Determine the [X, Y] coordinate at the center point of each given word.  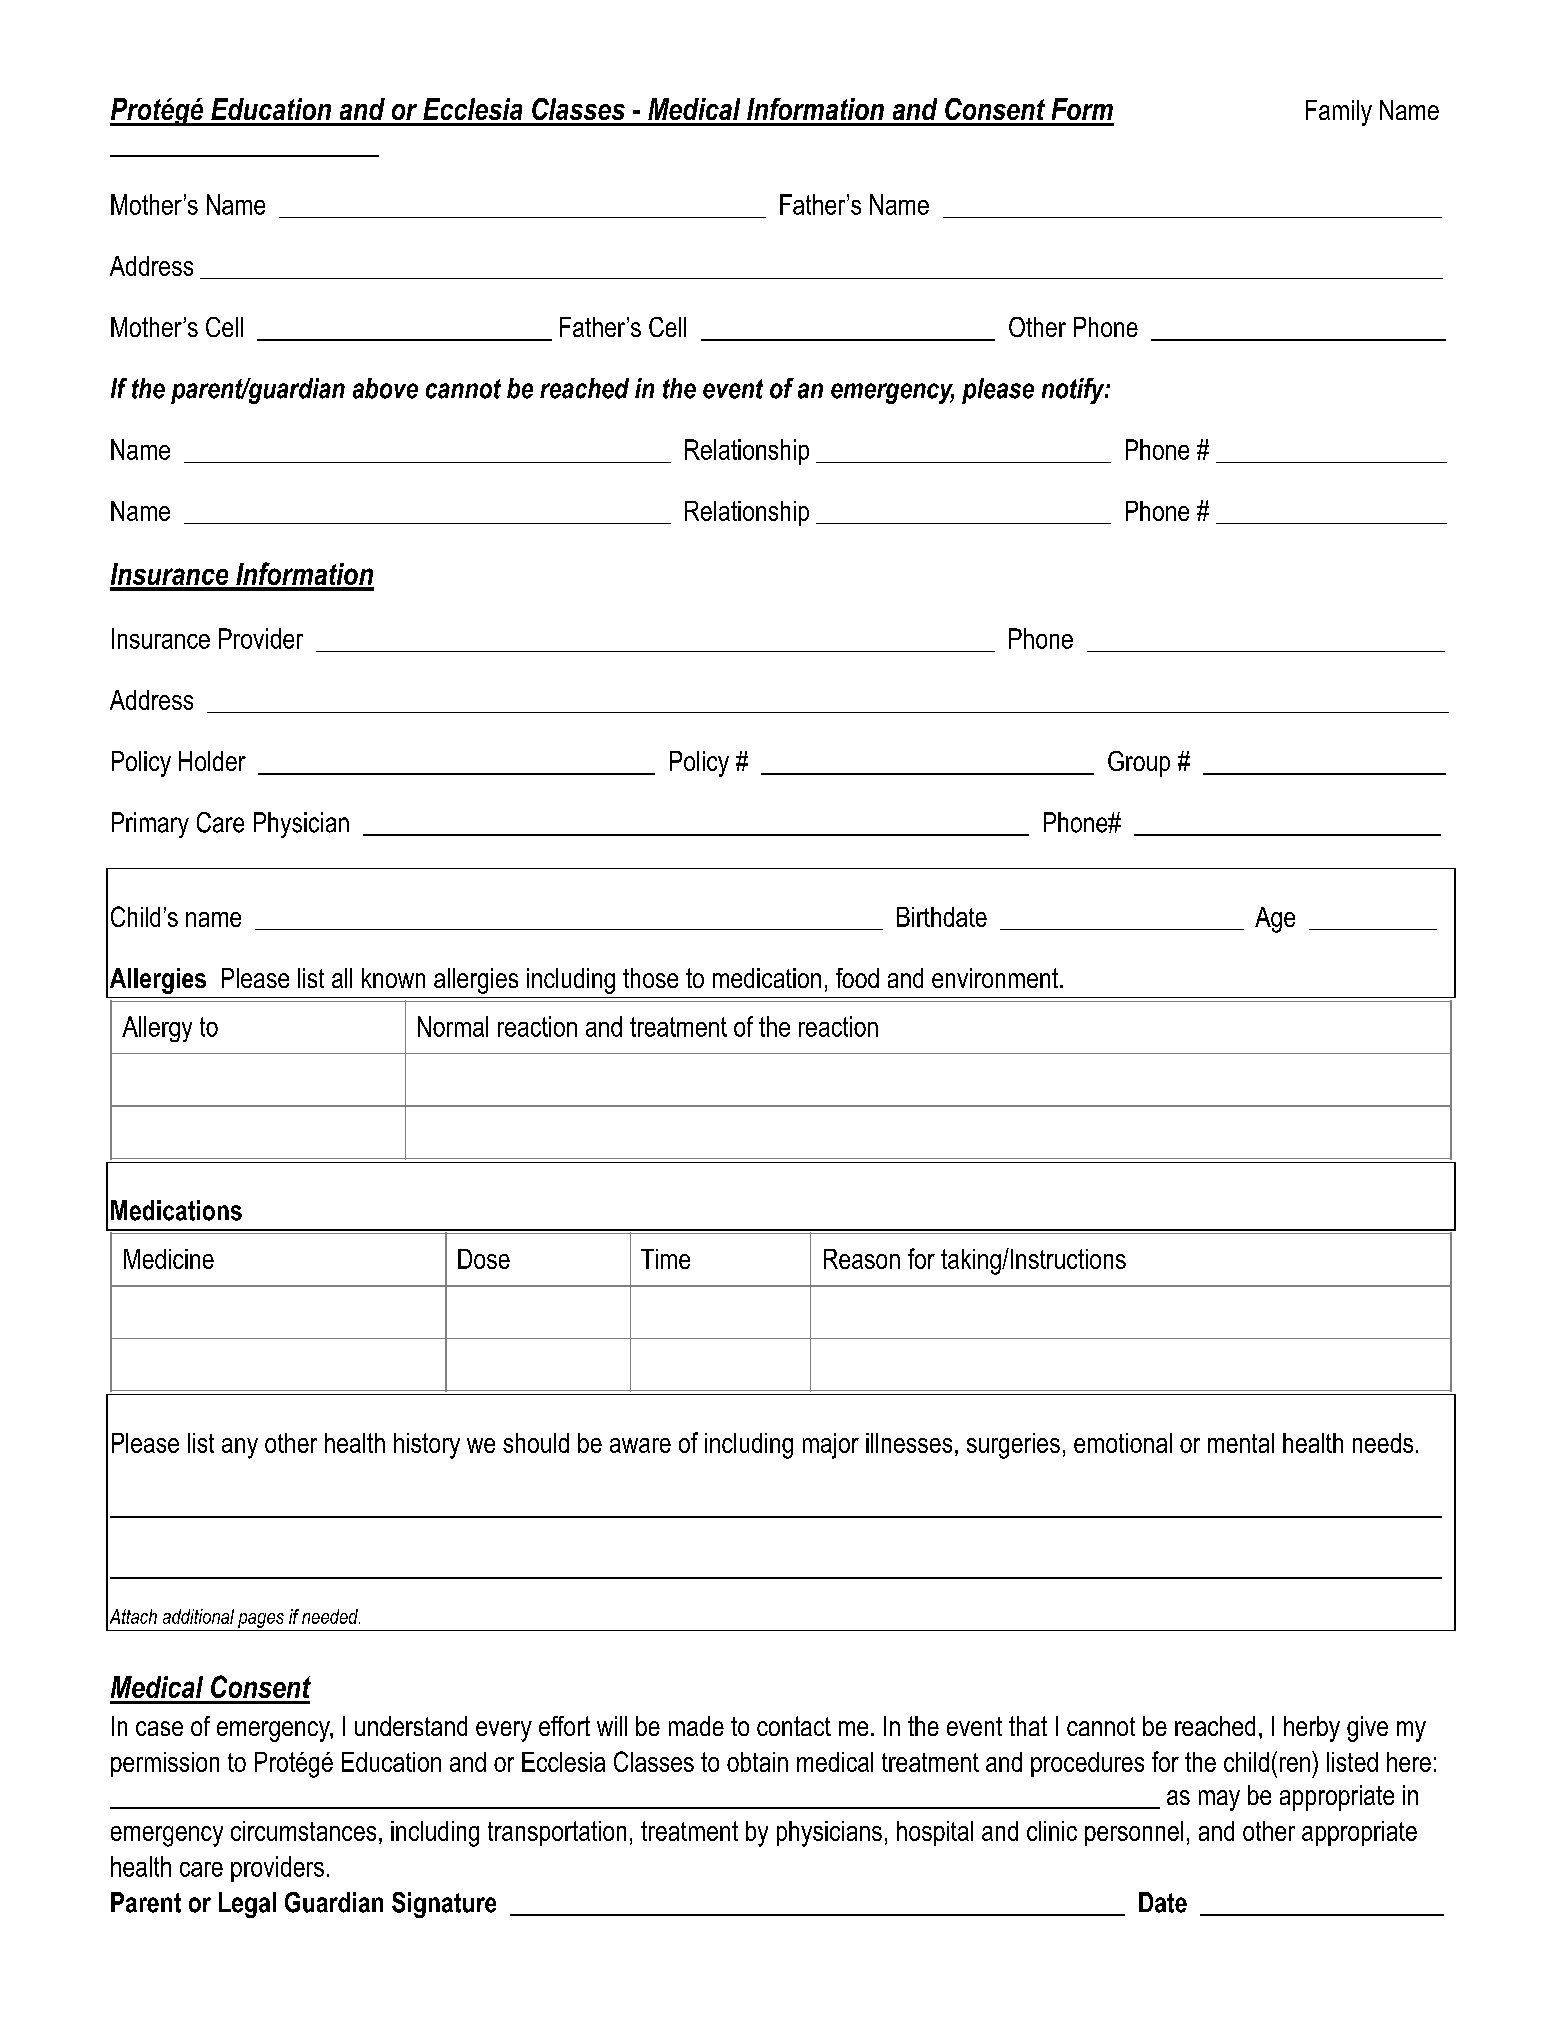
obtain [757, 1762]
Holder [212, 761]
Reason [862, 1259]
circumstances [303, 1831]
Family [1339, 113]
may [1219, 1800]
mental [1241, 1443]
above [385, 388]
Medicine [169, 1259]
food [857, 978]
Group [1139, 764]
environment [995, 978]
